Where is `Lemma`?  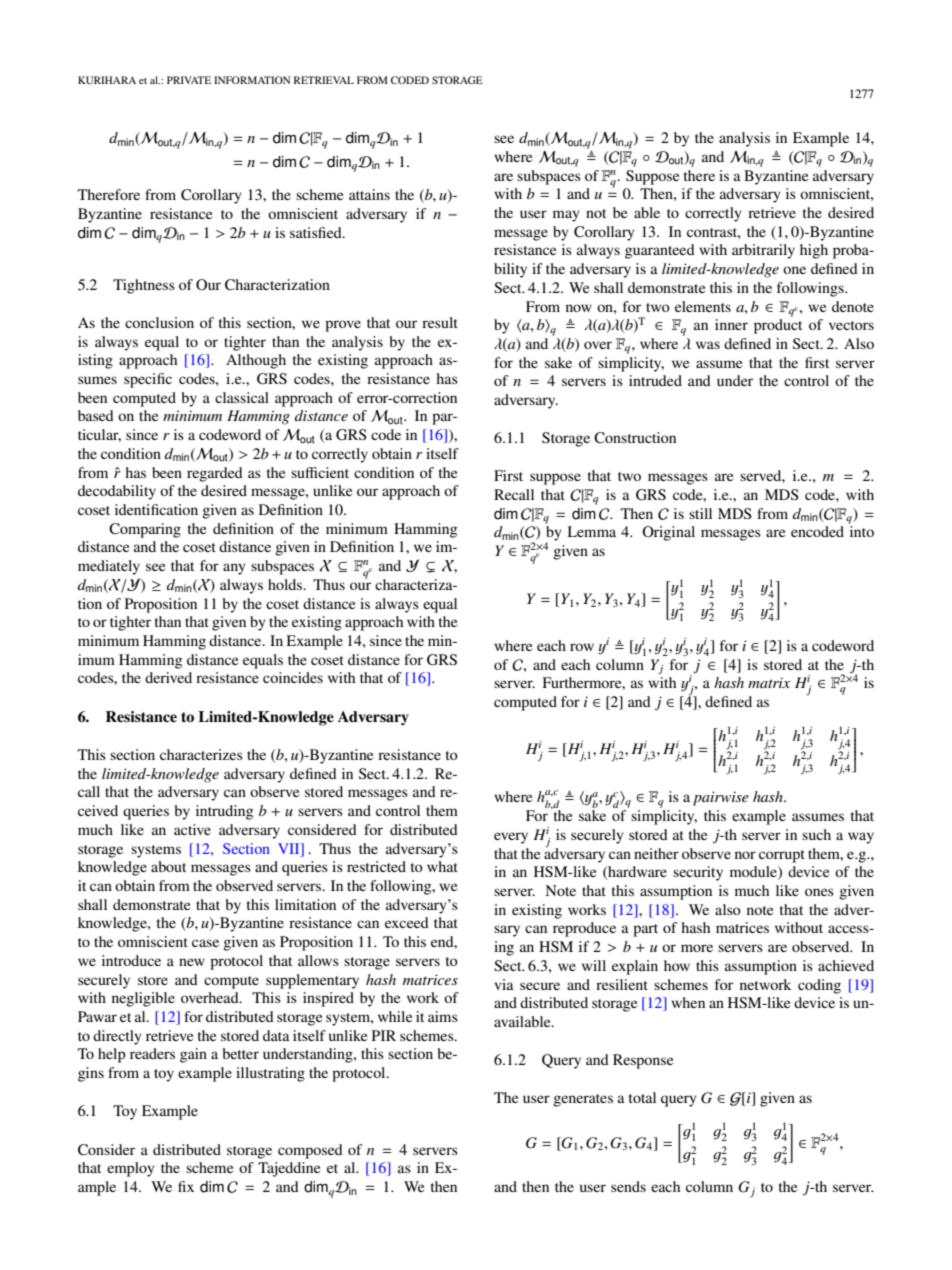 Lemma is located at coordinates (592, 531).
